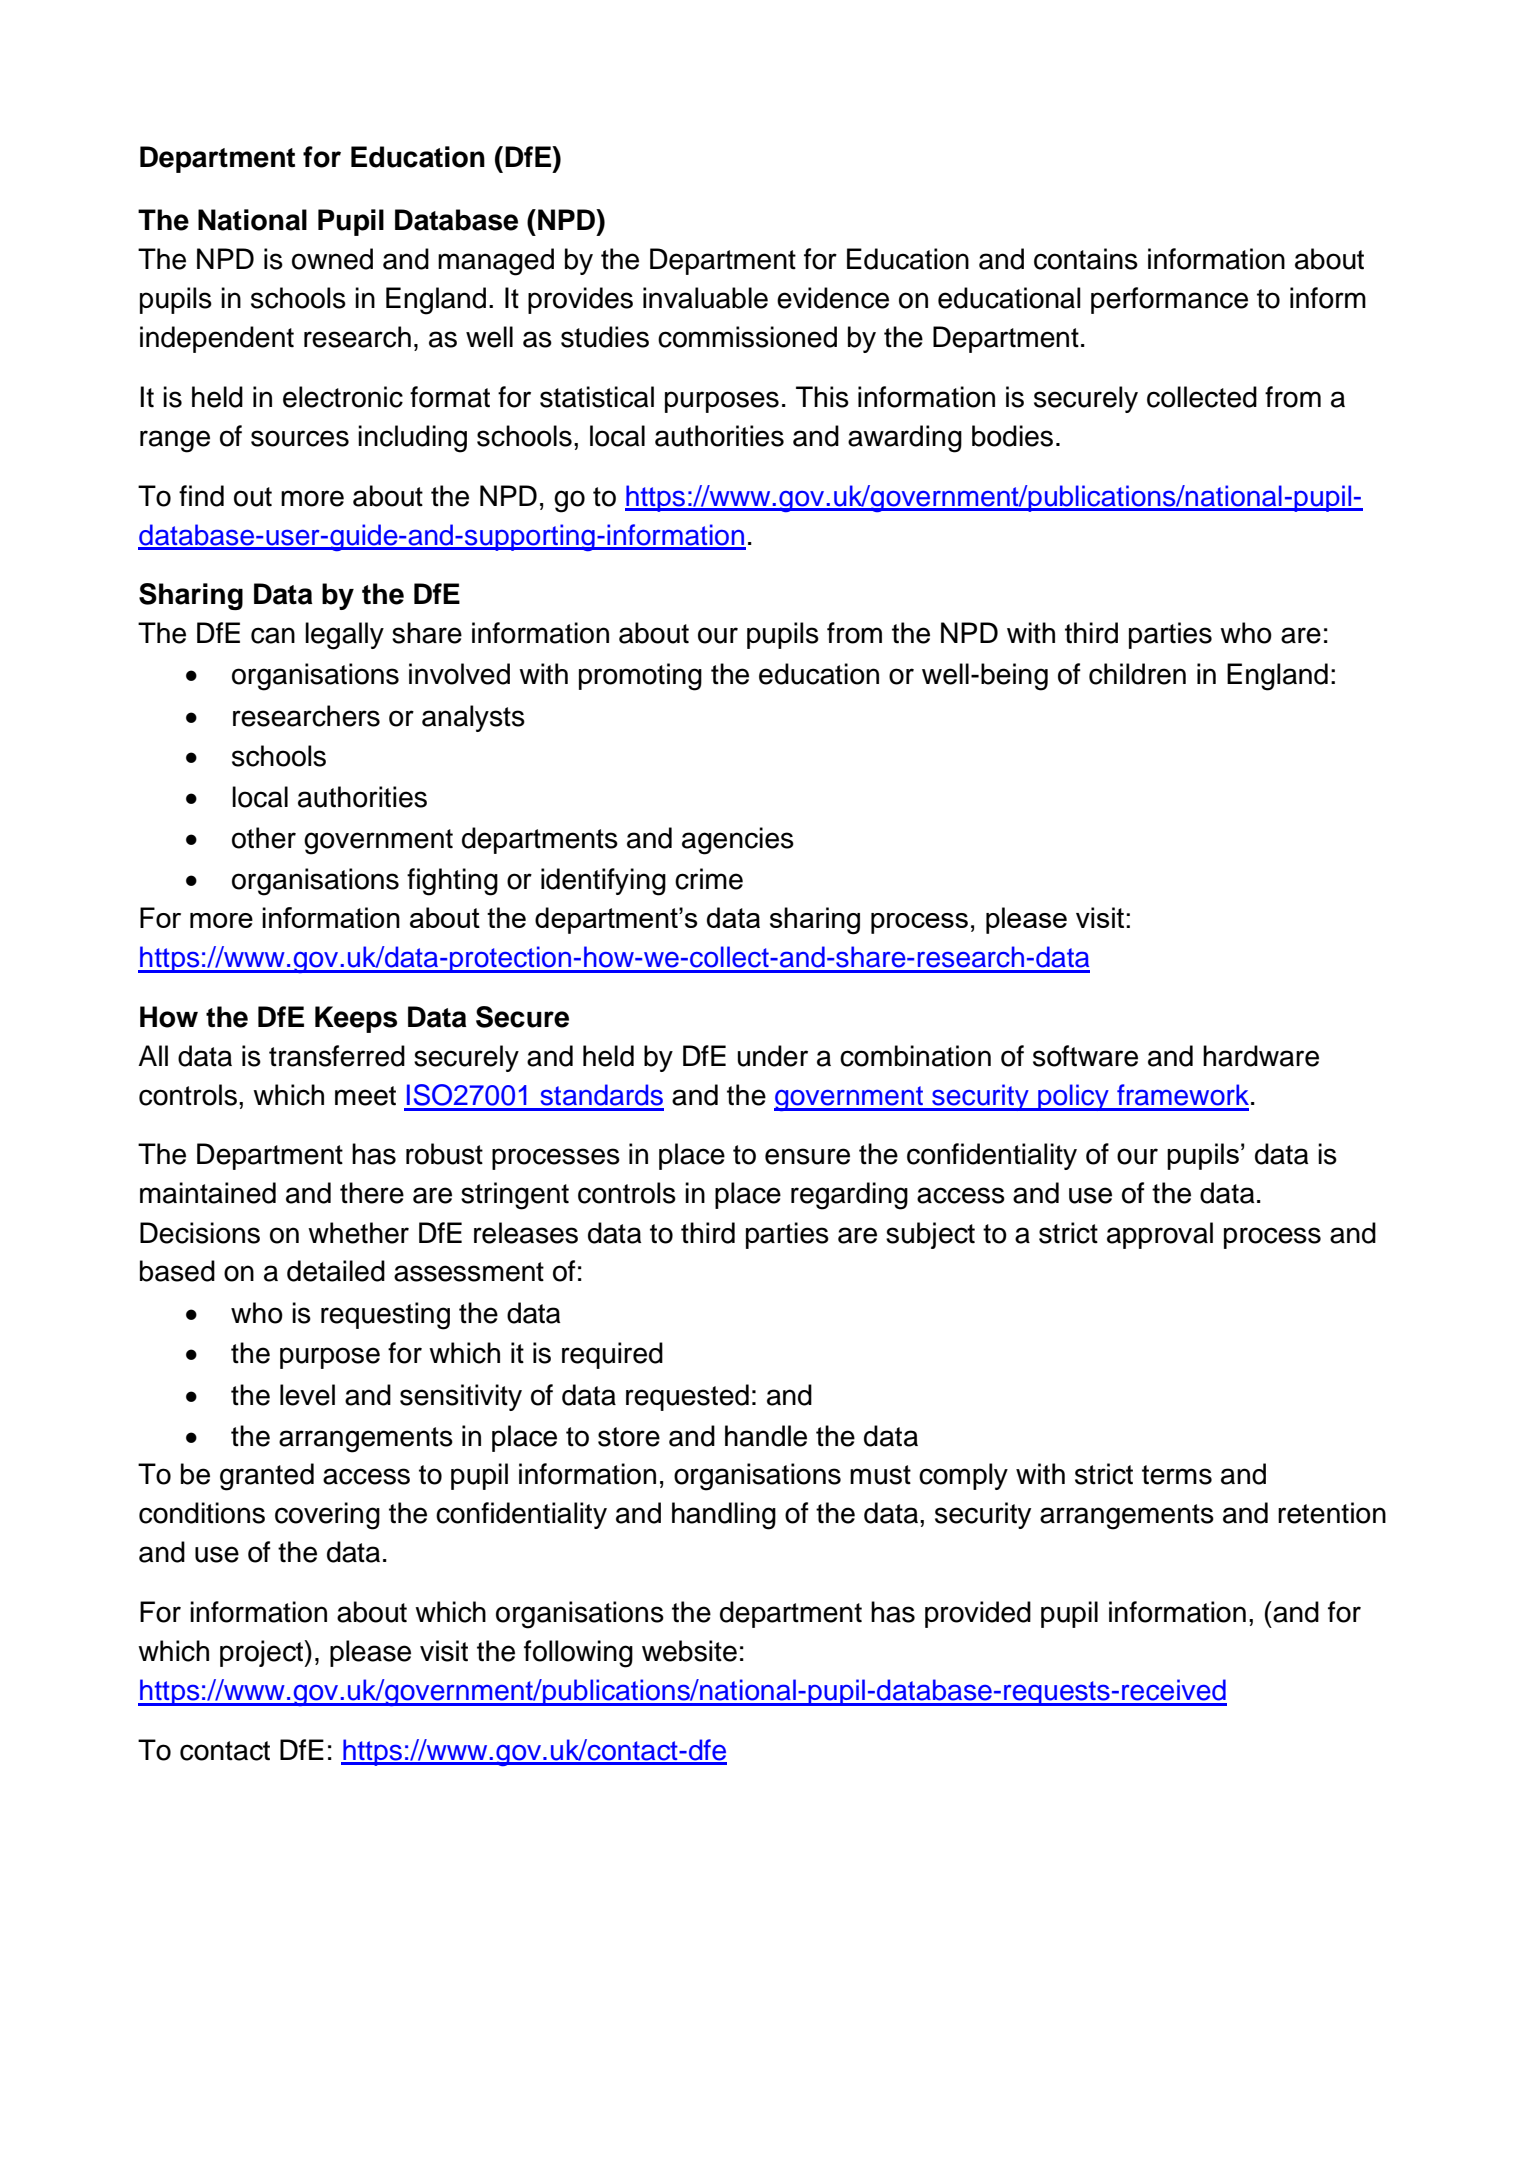 The width and height of the page is (1531, 2165). What do you see at coordinates (1169, 300) in the page?
I see `performance` at bounding box center [1169, 300].
